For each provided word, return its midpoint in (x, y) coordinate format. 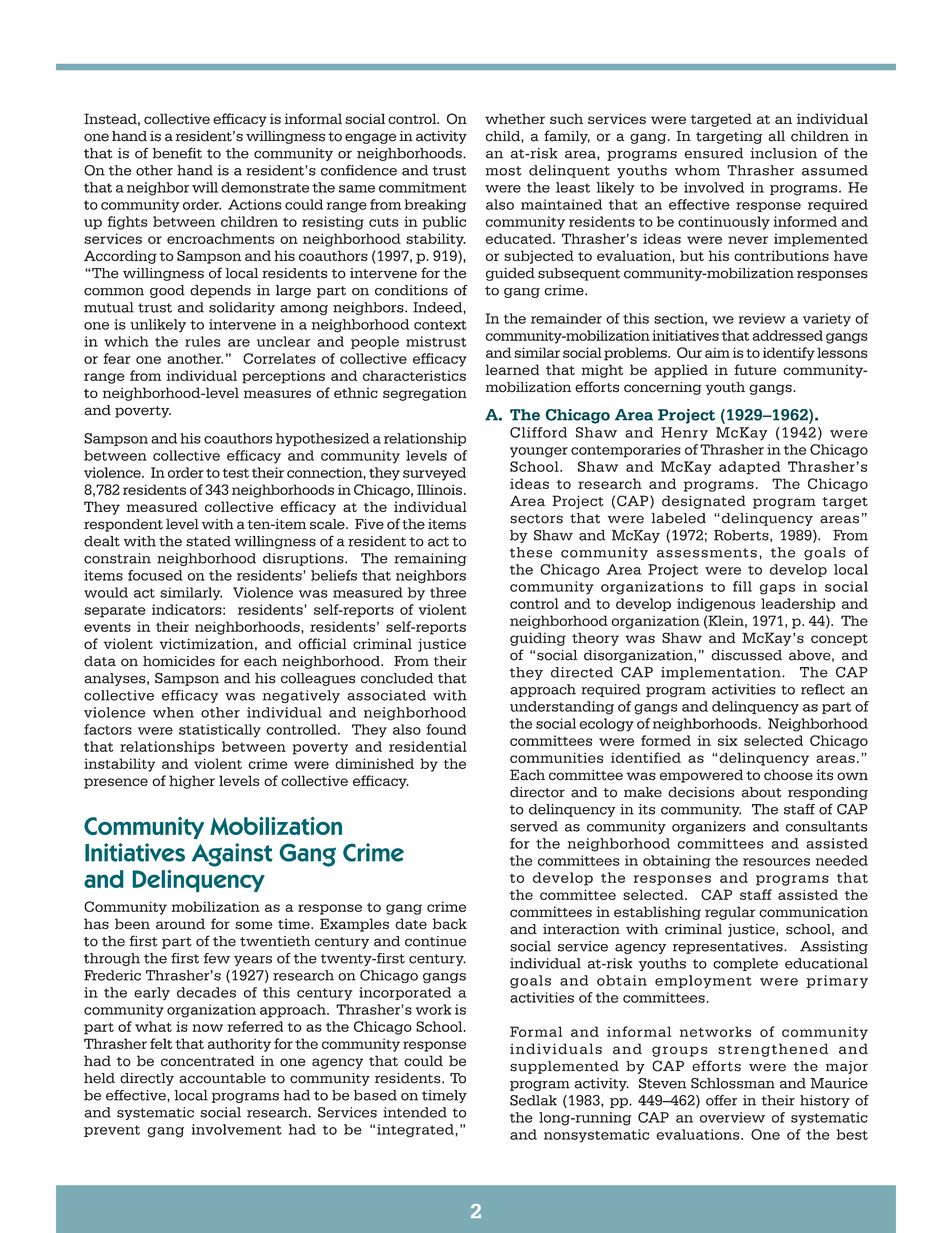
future (755, 369)
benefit (177, 153)
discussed (746, 655)
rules (202, 341)
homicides (179, 661)
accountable (222, 1078)
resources (776, 862)
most (504, 171)
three (448, 592)
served (534, 826)
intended (415, 1112)
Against (232, 855)
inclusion (783, 153)
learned (512, 369)
